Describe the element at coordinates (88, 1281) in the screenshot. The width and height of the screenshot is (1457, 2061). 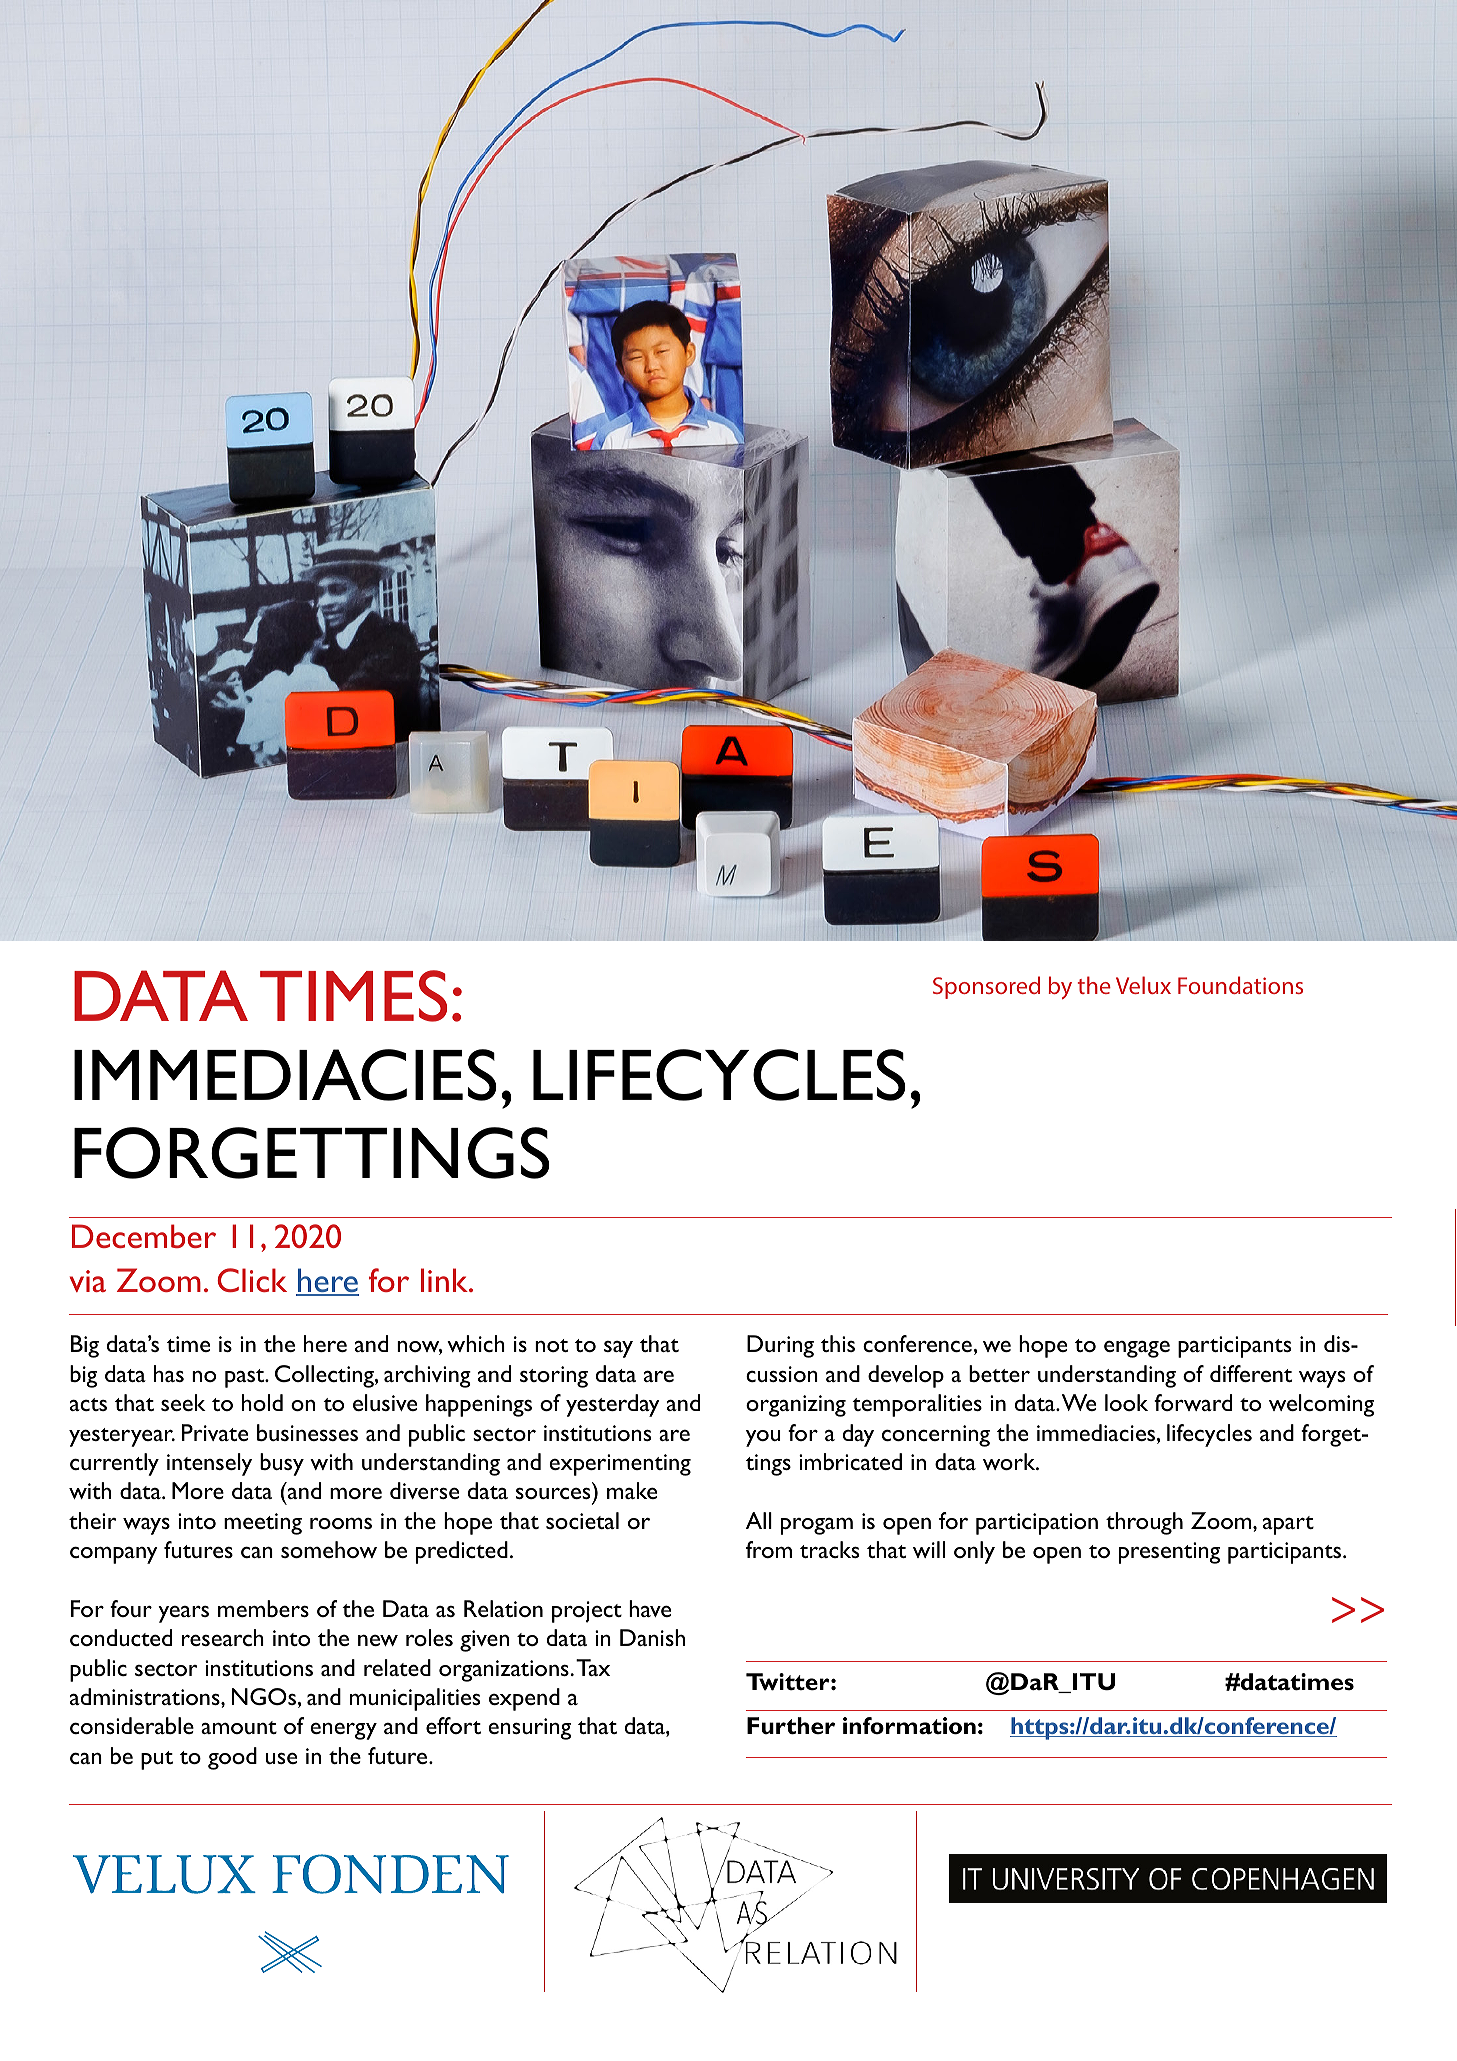
I see `via` at that location.
